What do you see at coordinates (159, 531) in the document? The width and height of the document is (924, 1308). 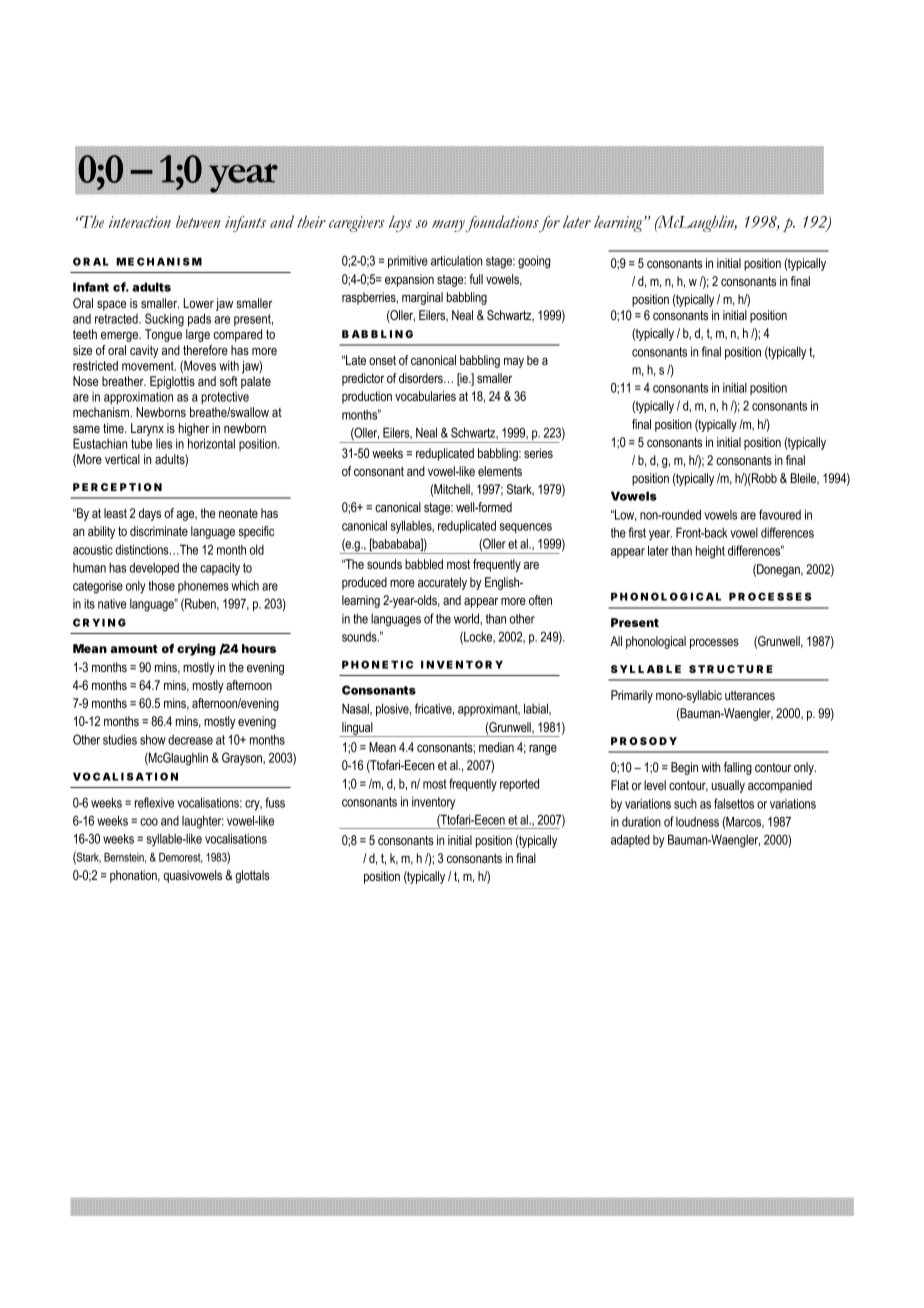 I see `discriminate` at bounding box center [159, 531].
